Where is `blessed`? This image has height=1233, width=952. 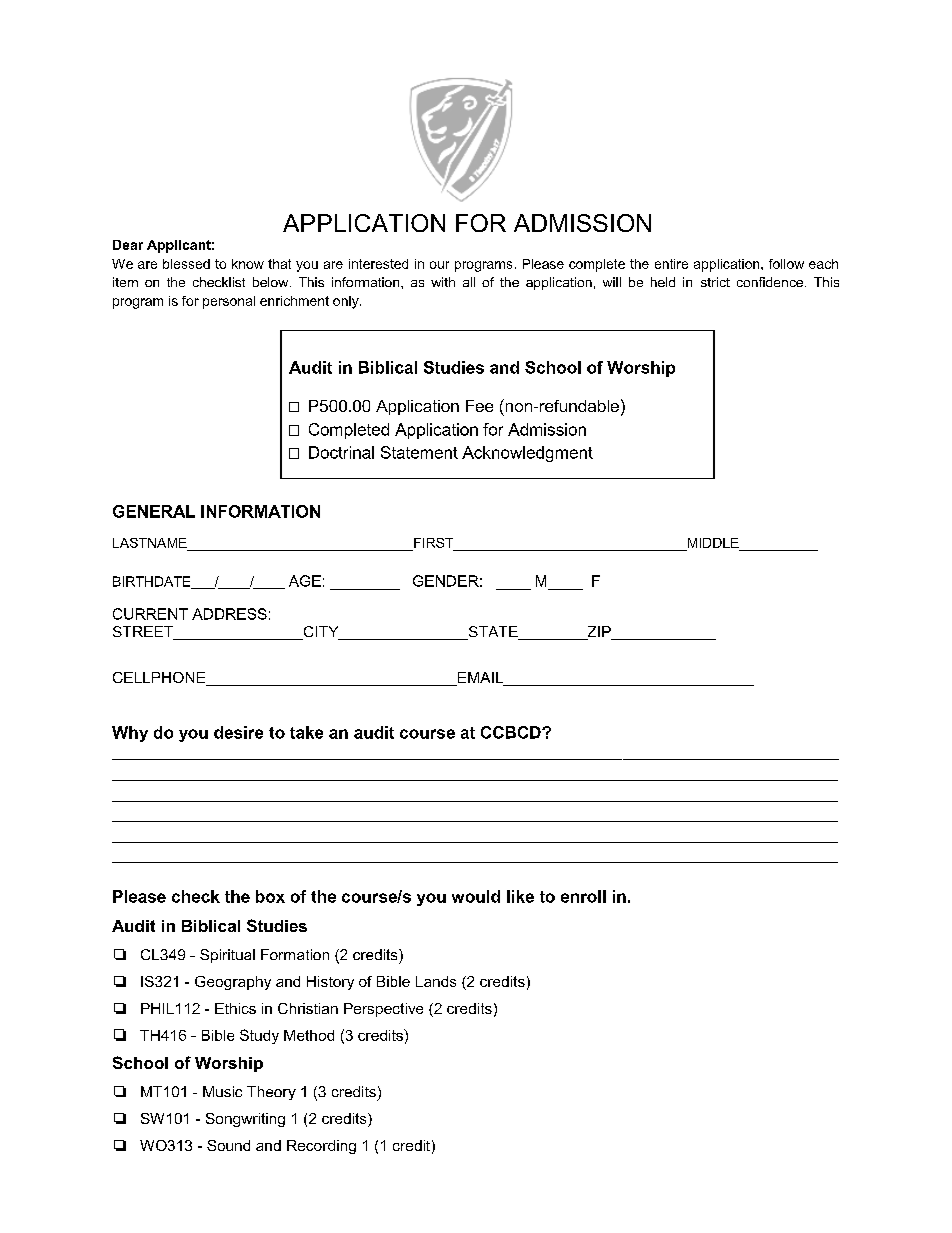 blessed is located at coordinates (186, 264).
